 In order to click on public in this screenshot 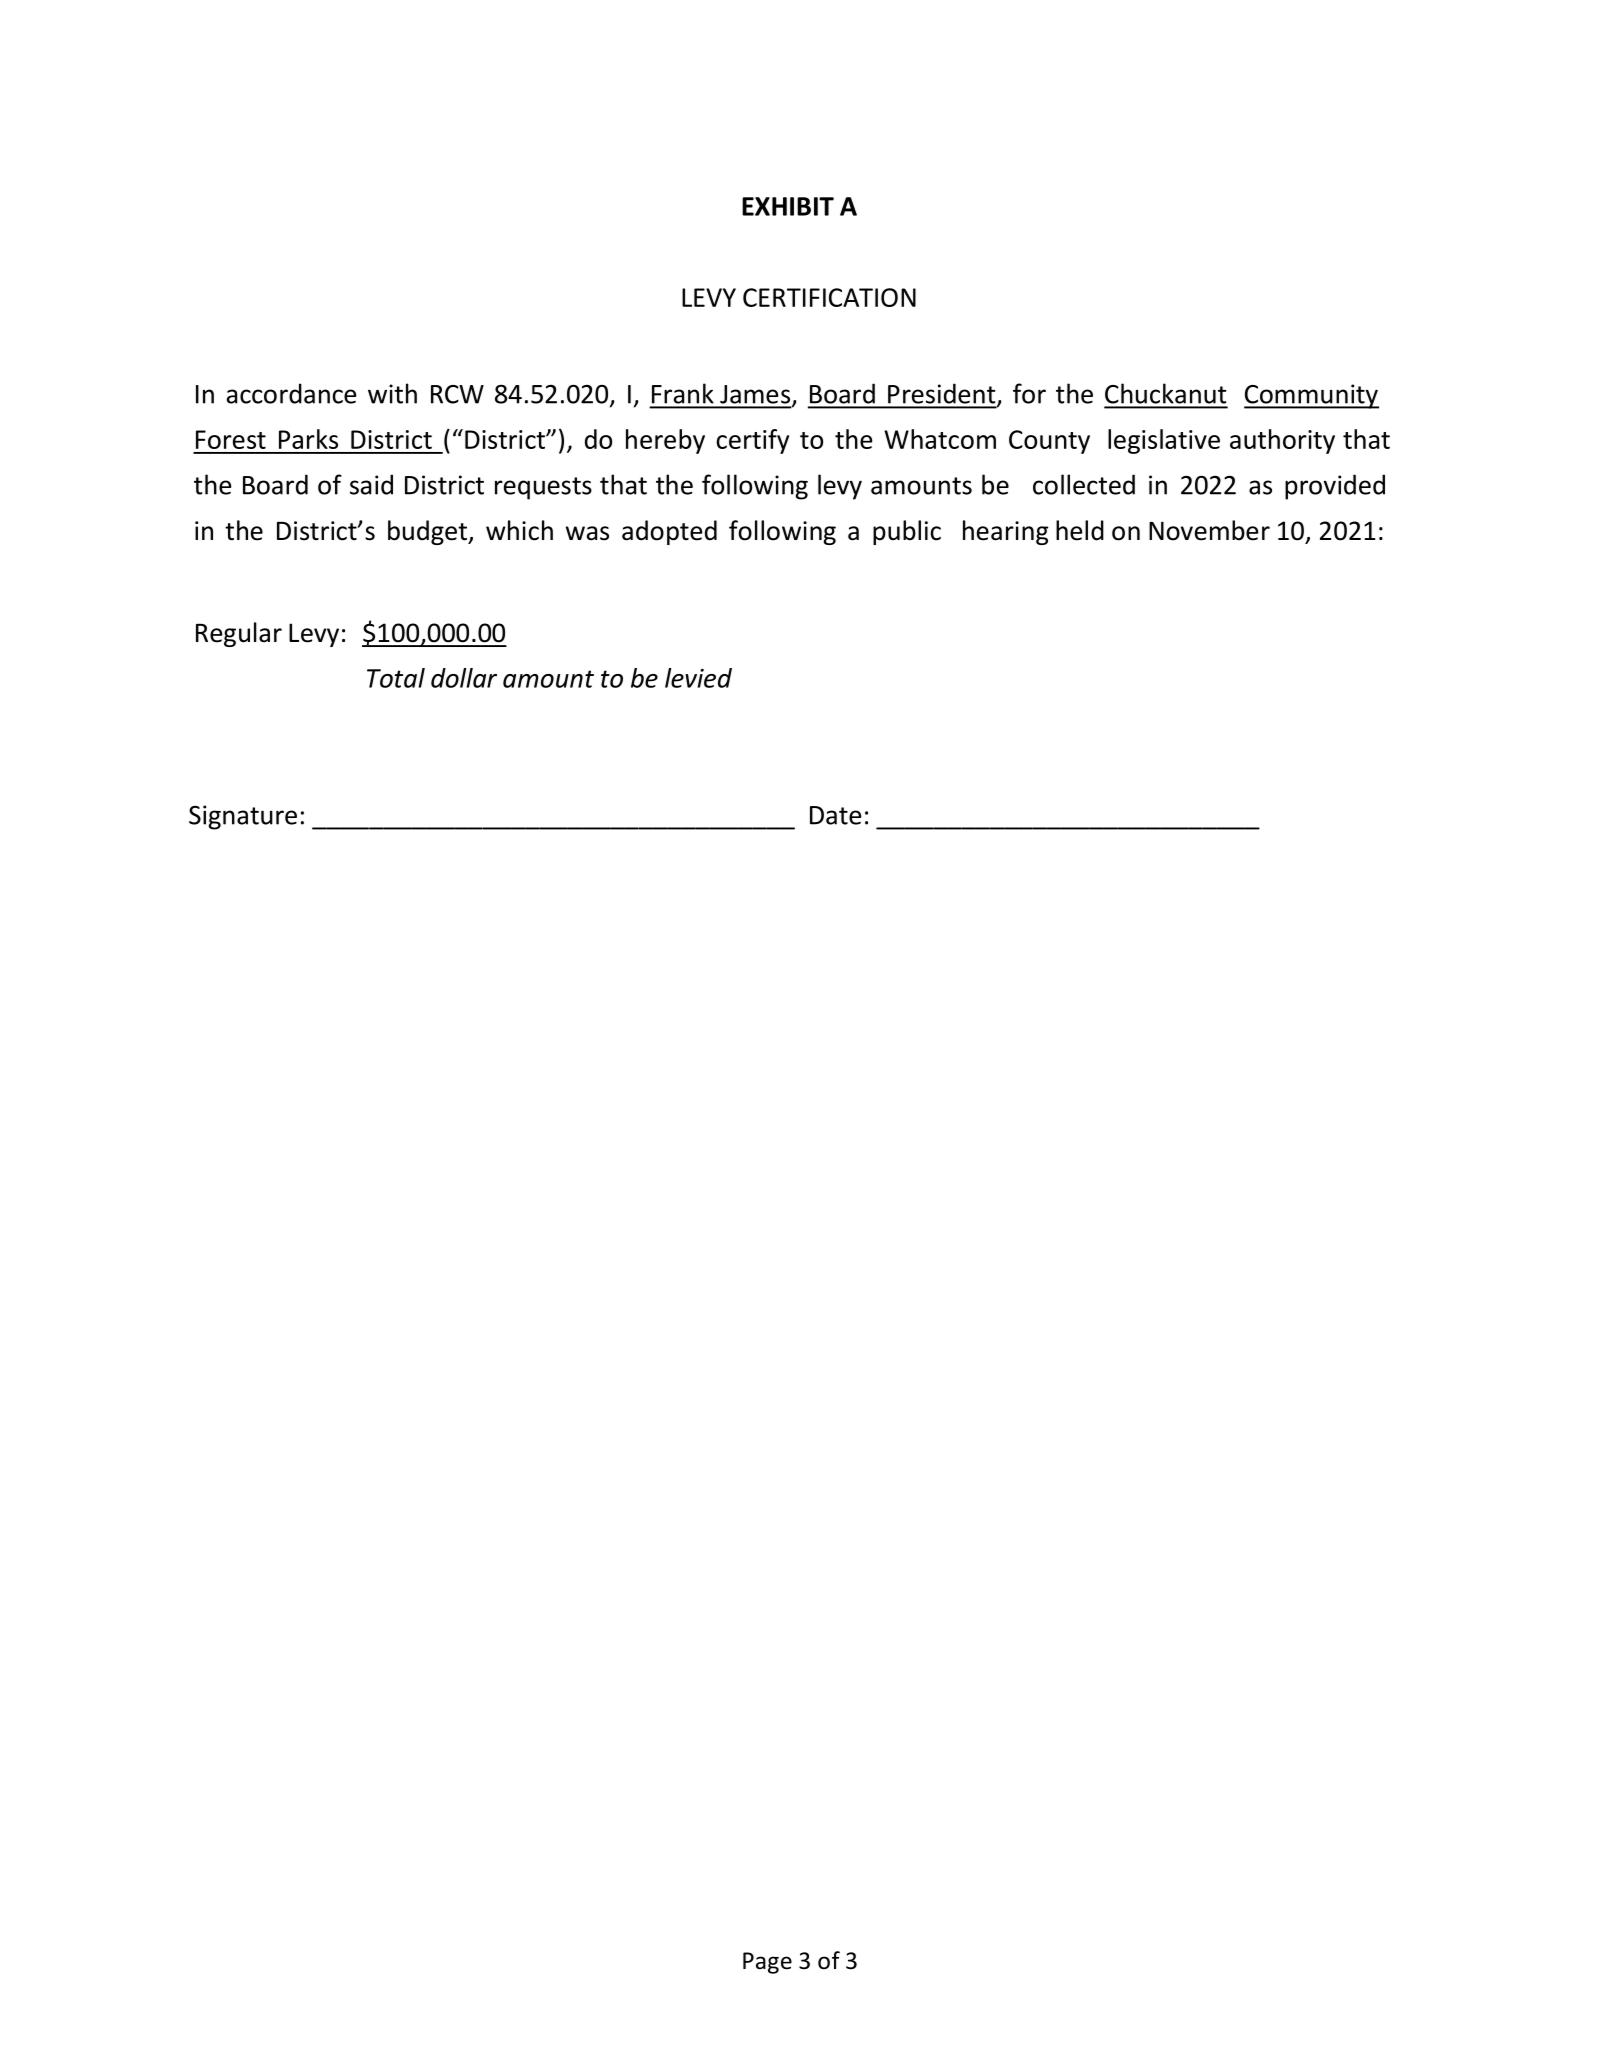, I will do `click(907, 532)`.
